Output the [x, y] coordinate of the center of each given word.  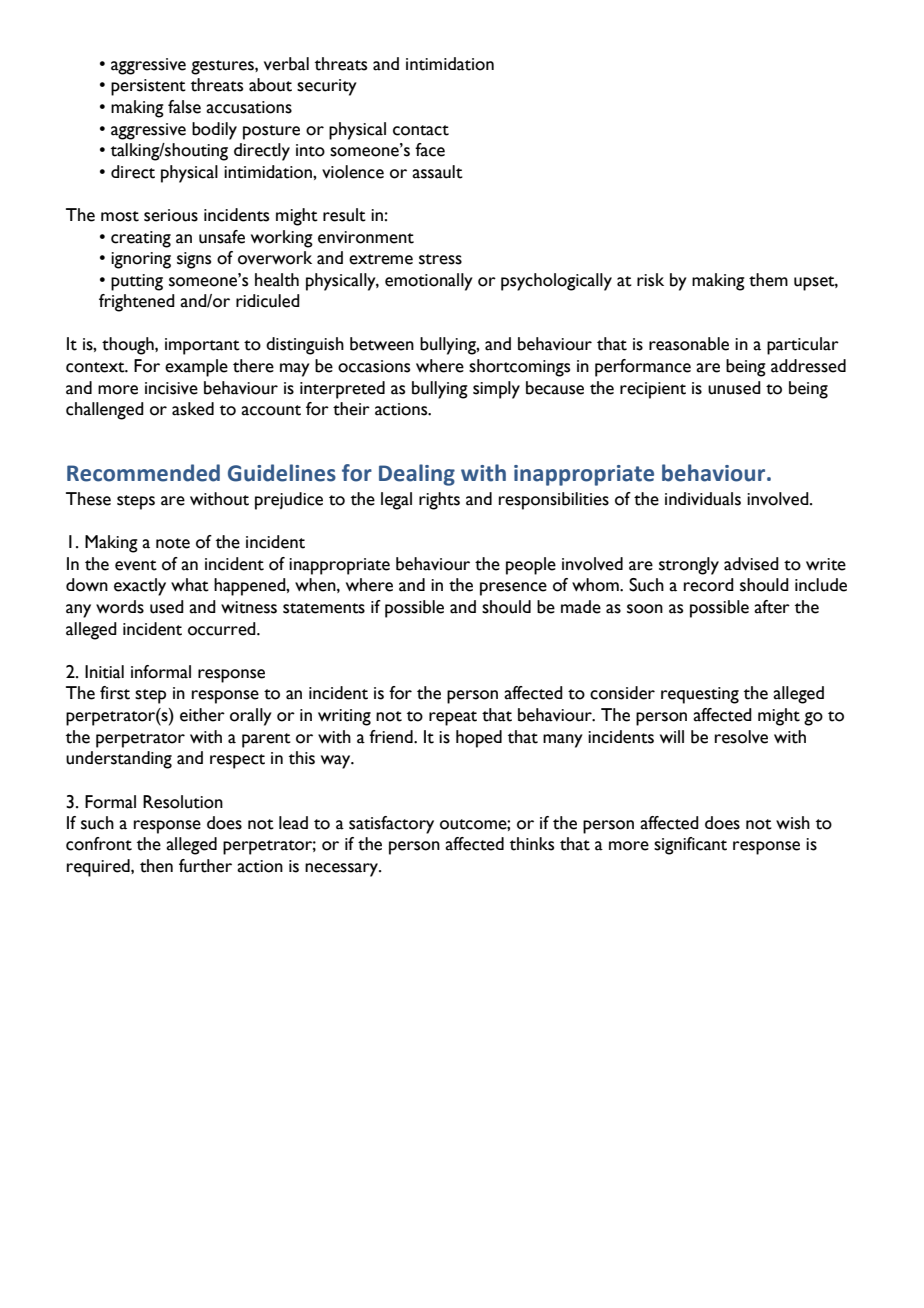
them [768, 280]
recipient [653, 390]
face [430, 150]
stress [440, 259]
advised [751, 564]
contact [421, 130]
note [173, 543]
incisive [171, 388]
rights [439, 501]
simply [496, 390]
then [156, 866]
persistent [148, 87]
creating [141, 239]
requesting [700, 695]
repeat [453, 718]
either [202, 715]
